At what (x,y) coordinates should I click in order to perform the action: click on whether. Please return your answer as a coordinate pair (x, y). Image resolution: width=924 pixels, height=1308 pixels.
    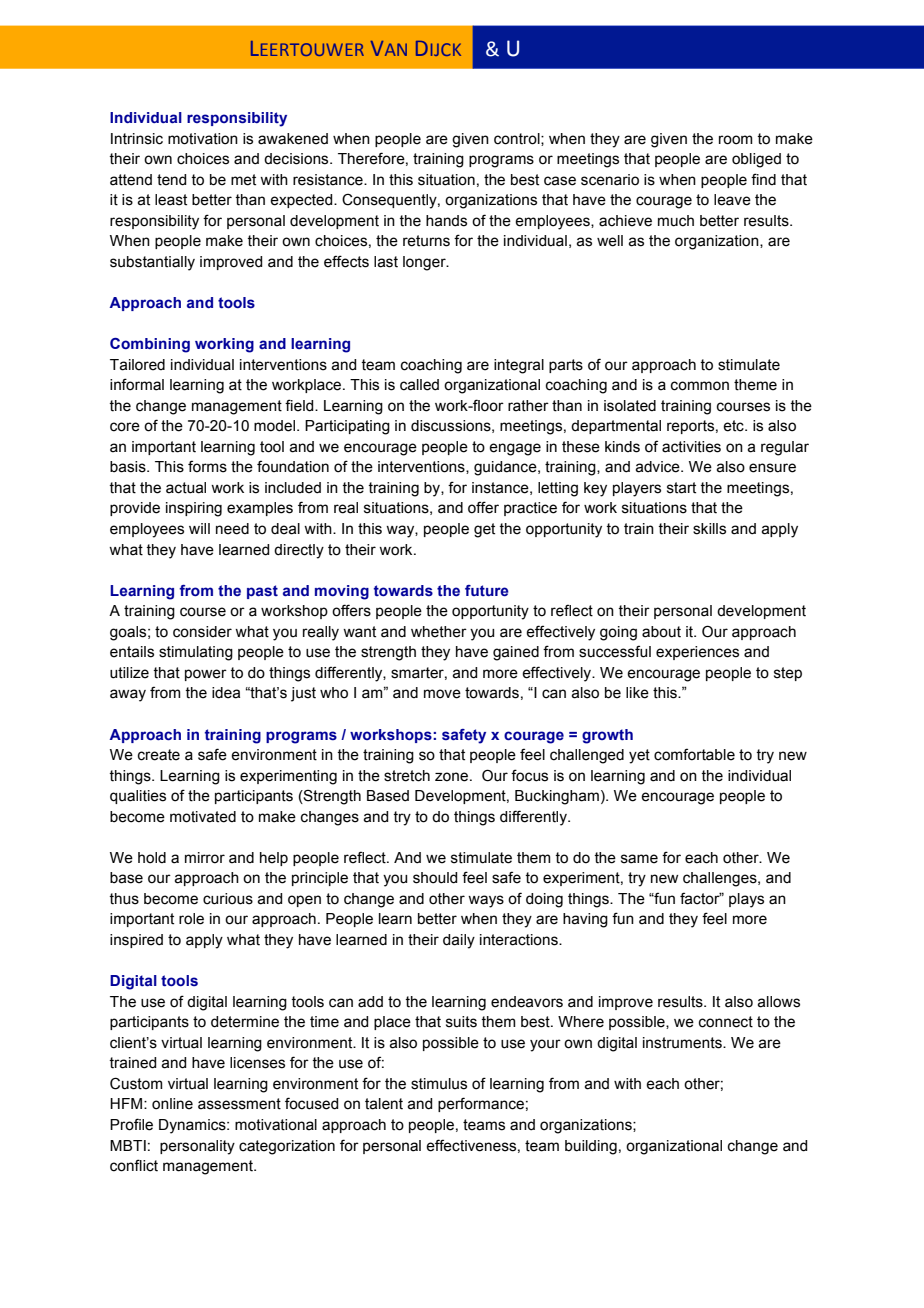
    Looking at the image, I should click on (439, 632).
